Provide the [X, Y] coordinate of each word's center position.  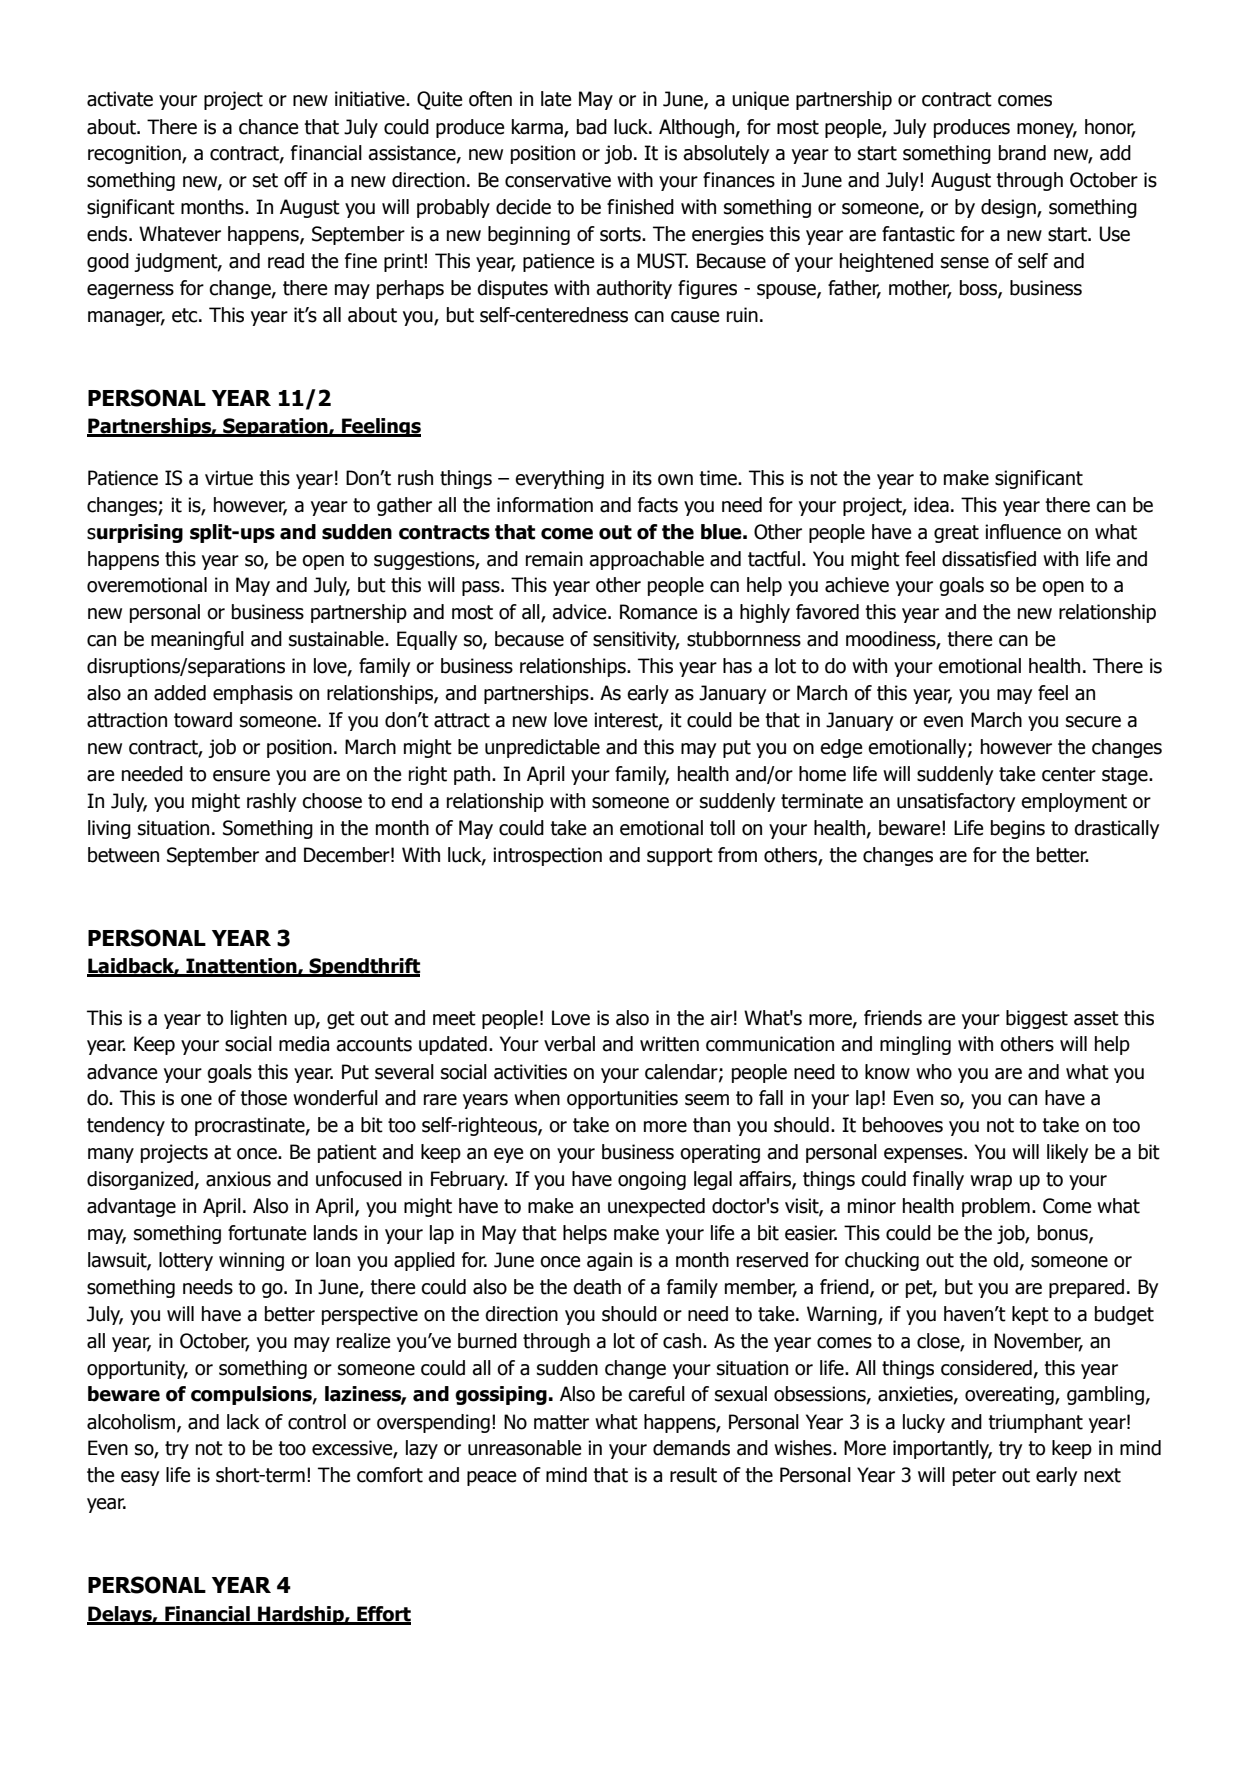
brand [1022, 153]
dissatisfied [989, 559]
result [693, 1475]
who [934, 1072]
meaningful [197, 640]
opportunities [622, 1099]
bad [592, 127]
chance [268, 127]
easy [140, 1478]
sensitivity [636, 640]
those [263, 1098]
